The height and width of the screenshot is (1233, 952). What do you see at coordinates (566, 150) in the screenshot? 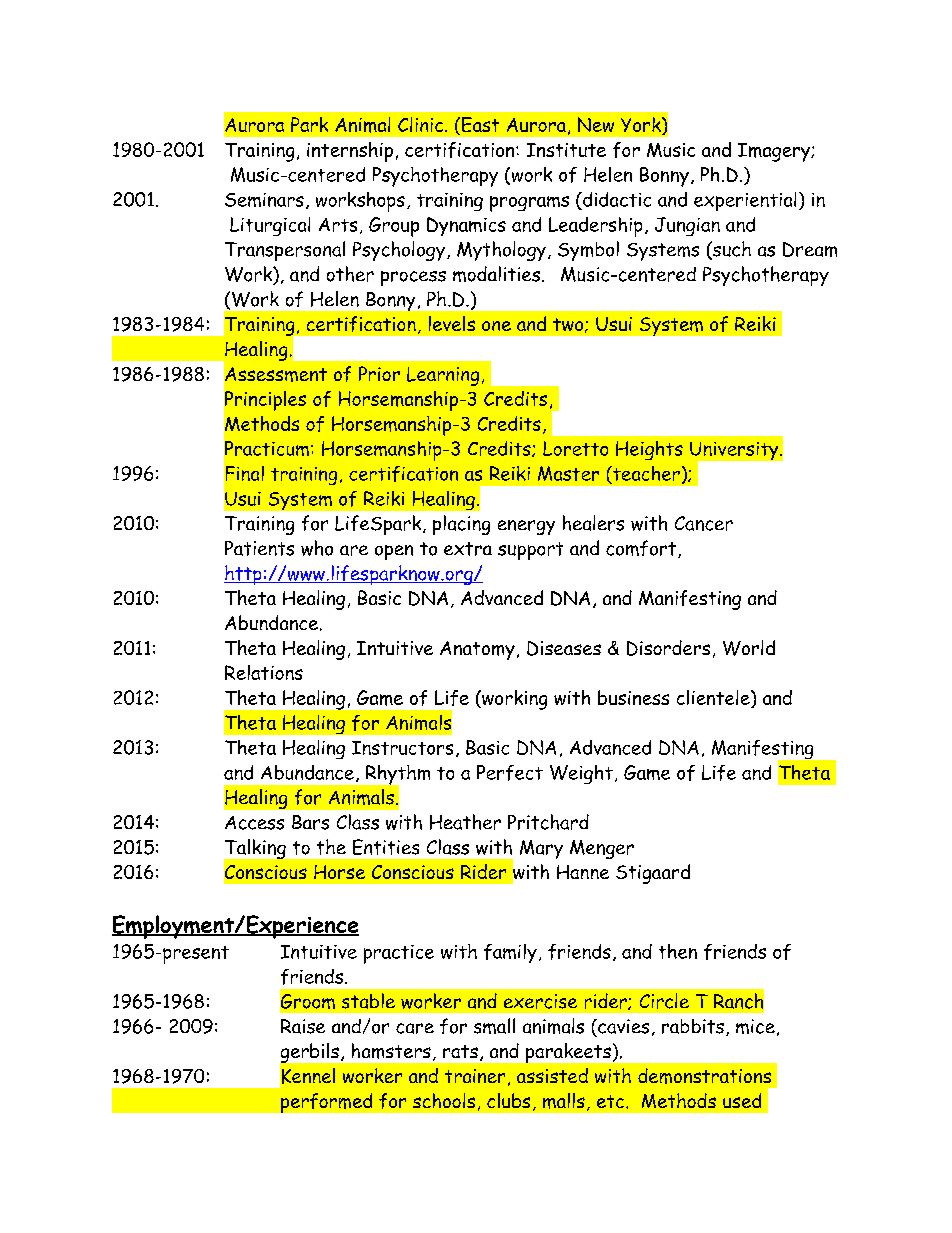
I see `Institute` at bounding box center [566, 150].
